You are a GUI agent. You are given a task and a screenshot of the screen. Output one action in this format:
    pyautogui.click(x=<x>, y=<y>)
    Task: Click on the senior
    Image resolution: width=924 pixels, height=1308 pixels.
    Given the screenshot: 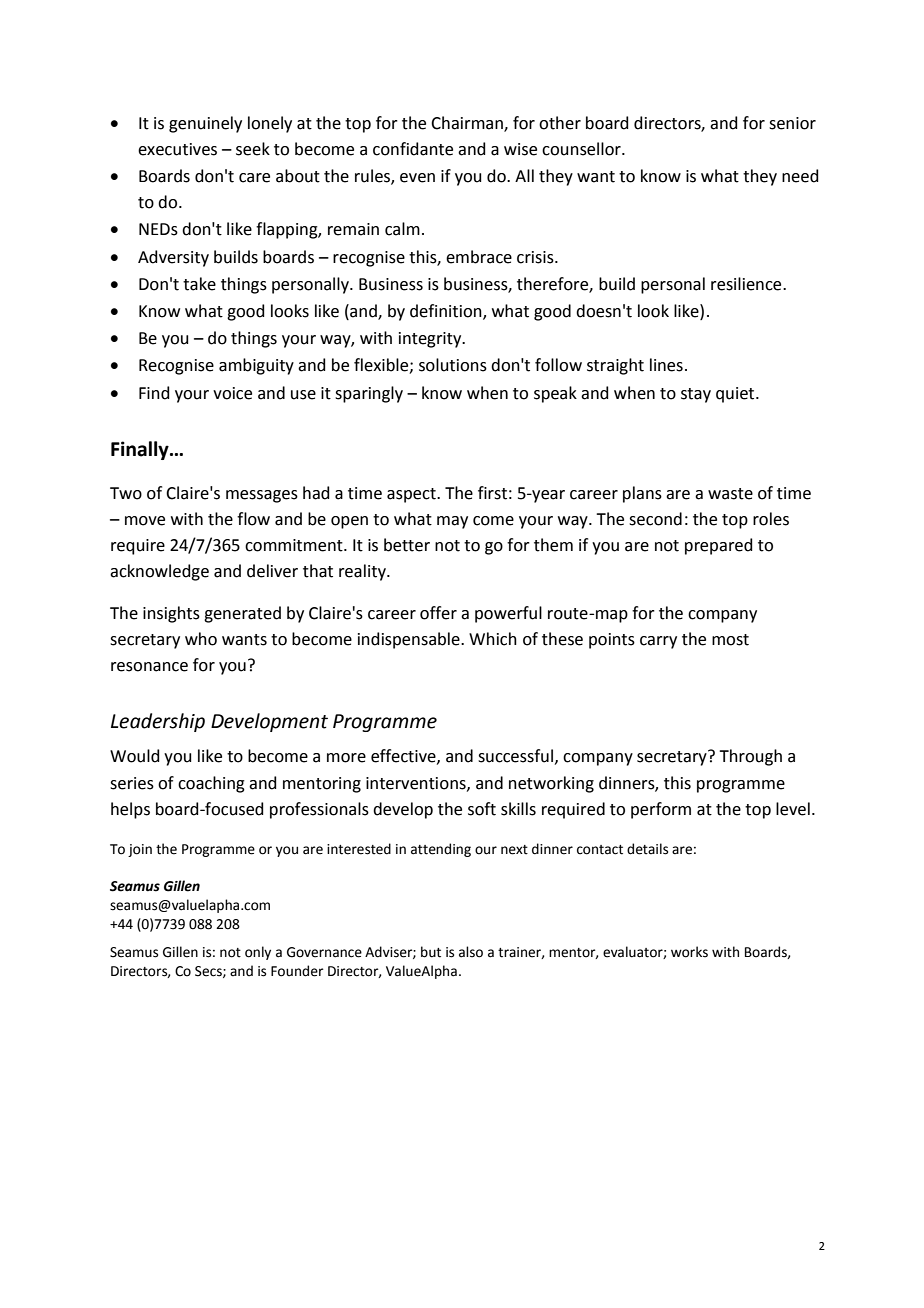 What is the action you would take?
    pyautogui.click(x=792, y=123)
